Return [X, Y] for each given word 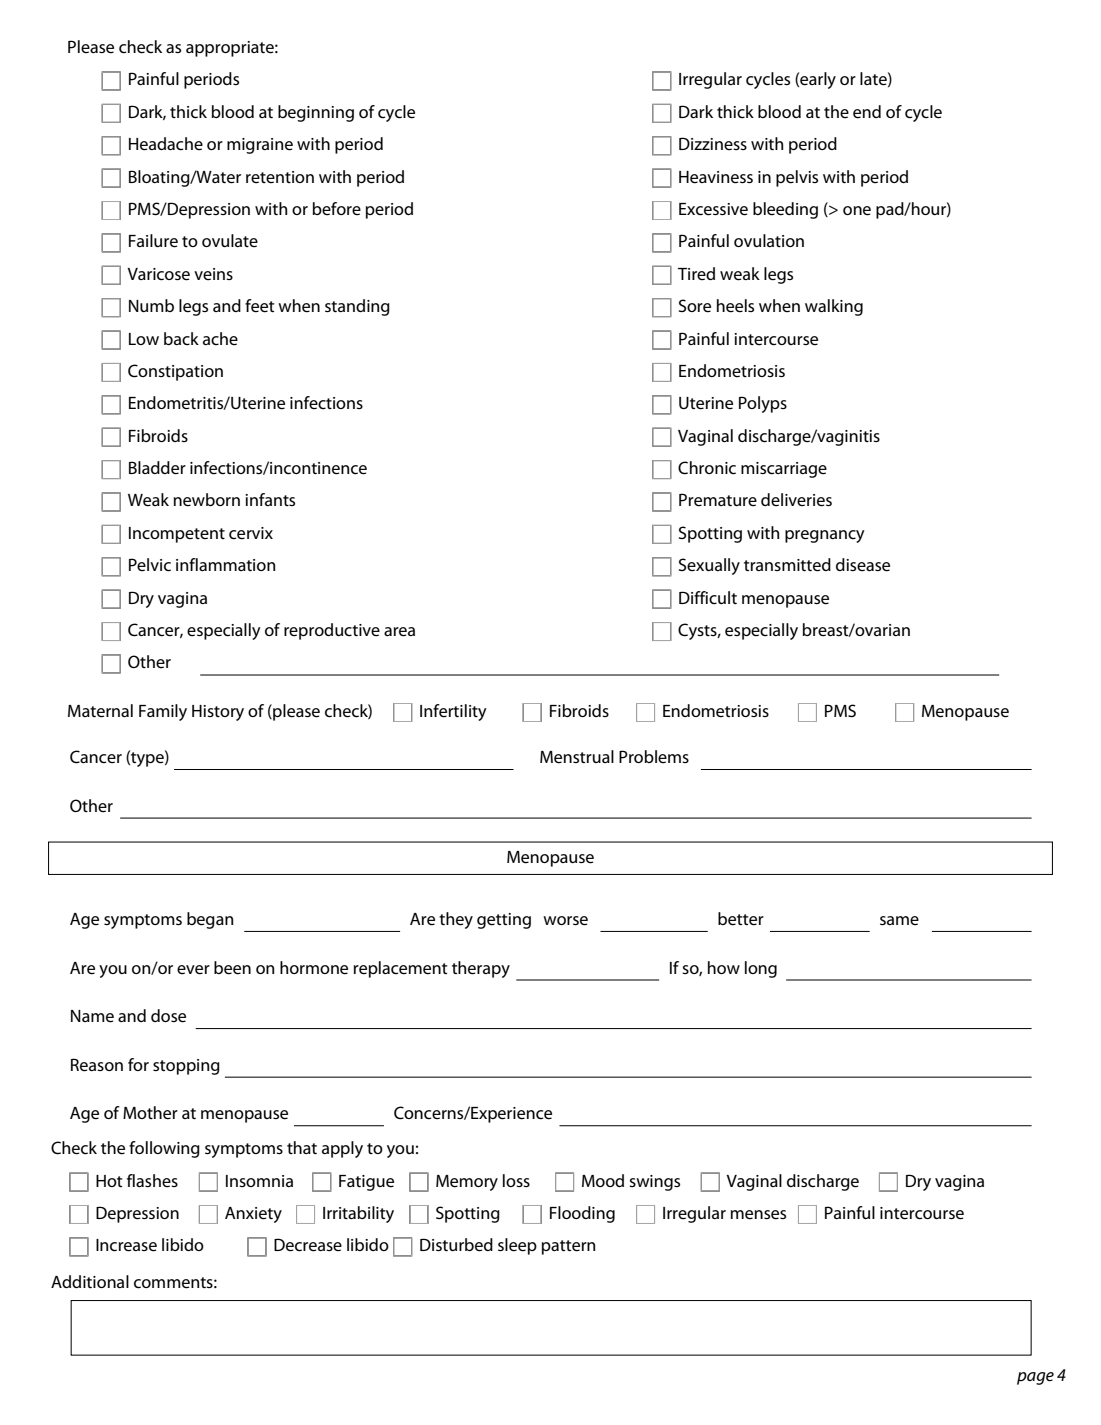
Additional [90, 1281]
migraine [260, 146]
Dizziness [713, 144]
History [218, 713]
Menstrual [577, 757]
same [899, 921]
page [1035, 1378]
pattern [568, 1247]
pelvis [797, 178]
